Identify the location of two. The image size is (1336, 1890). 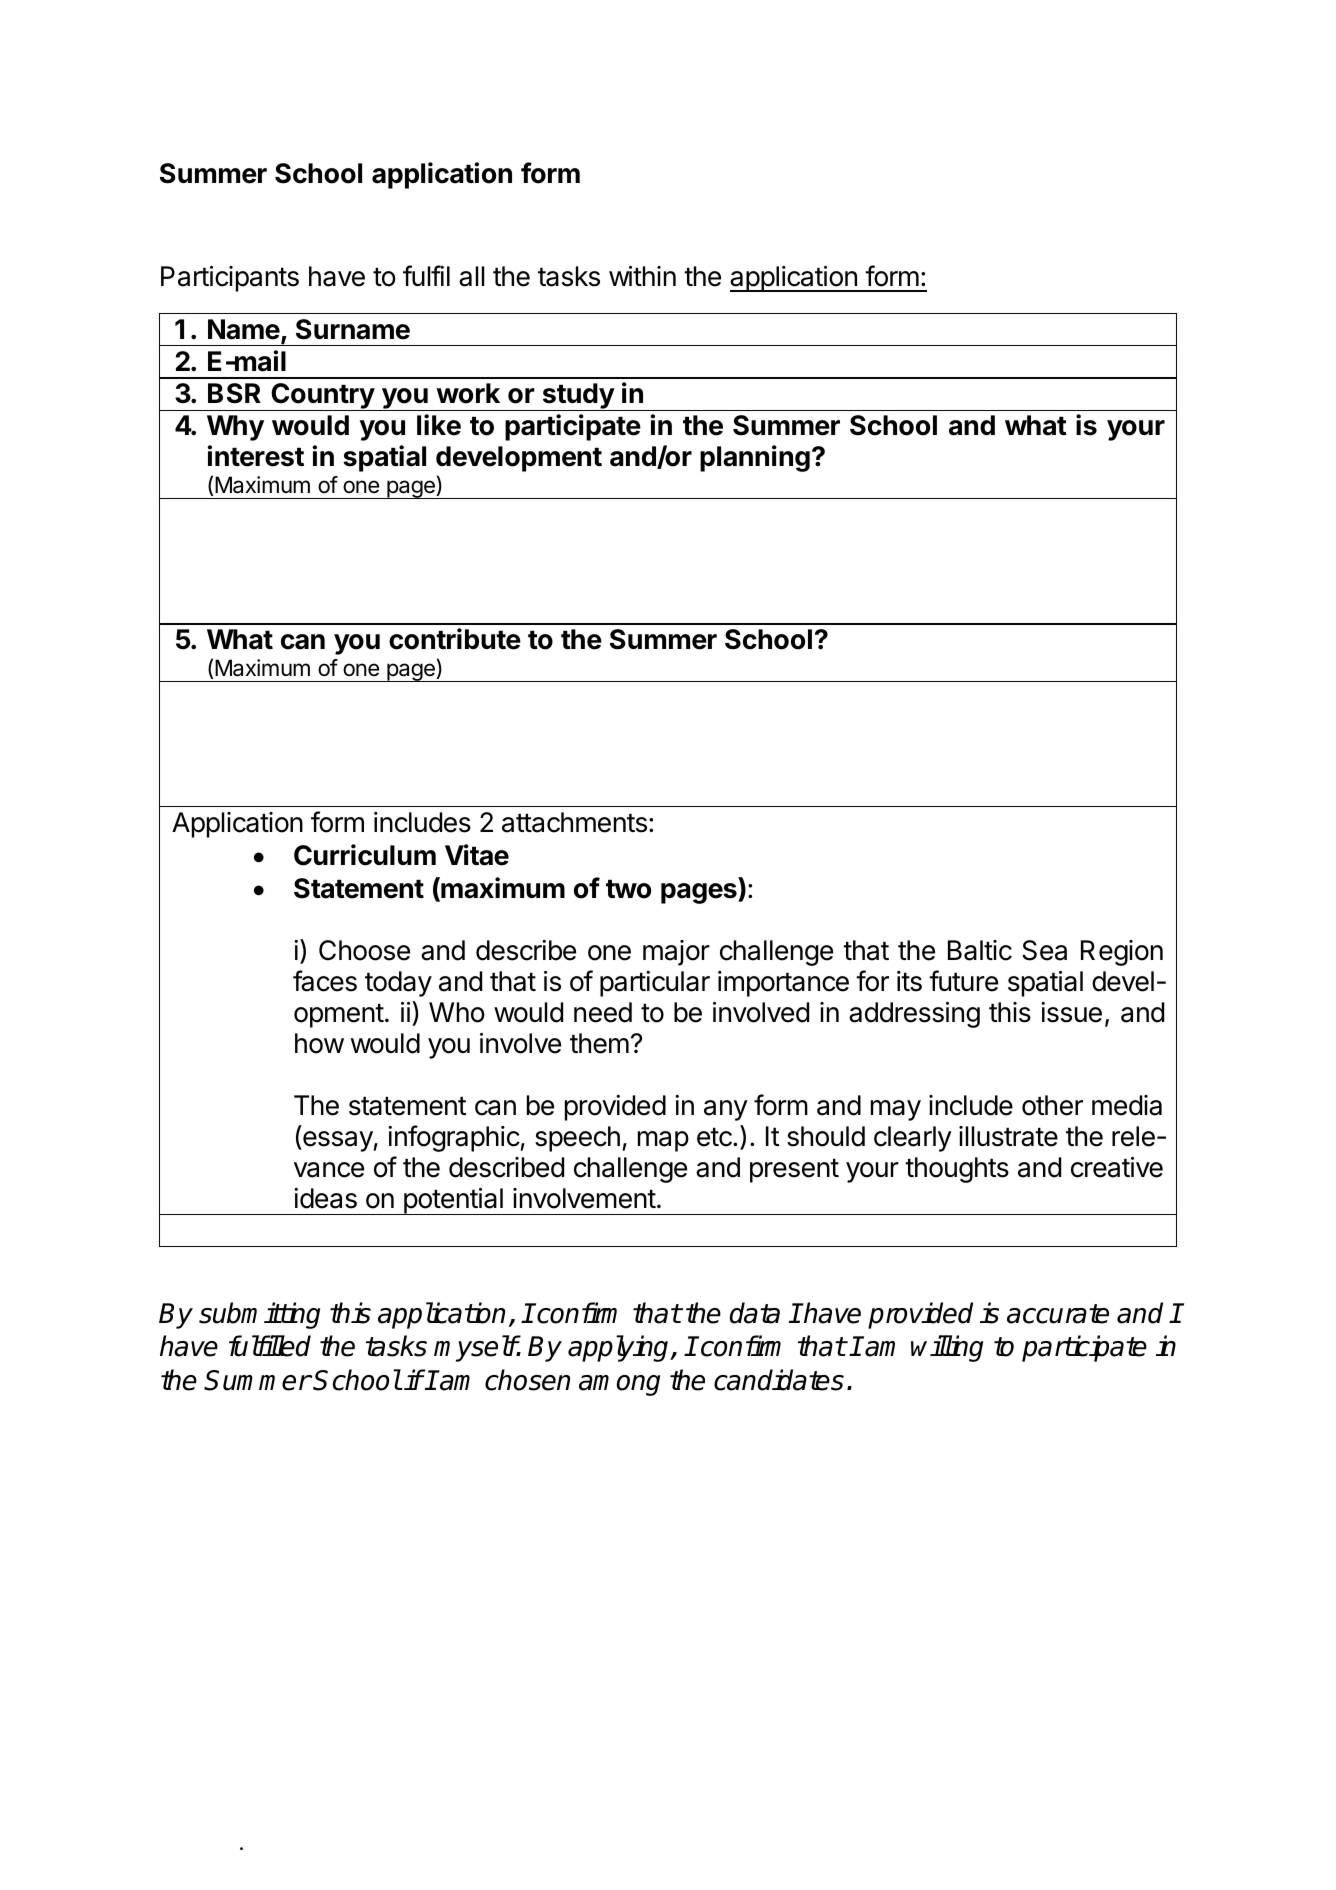
(628, 889).
